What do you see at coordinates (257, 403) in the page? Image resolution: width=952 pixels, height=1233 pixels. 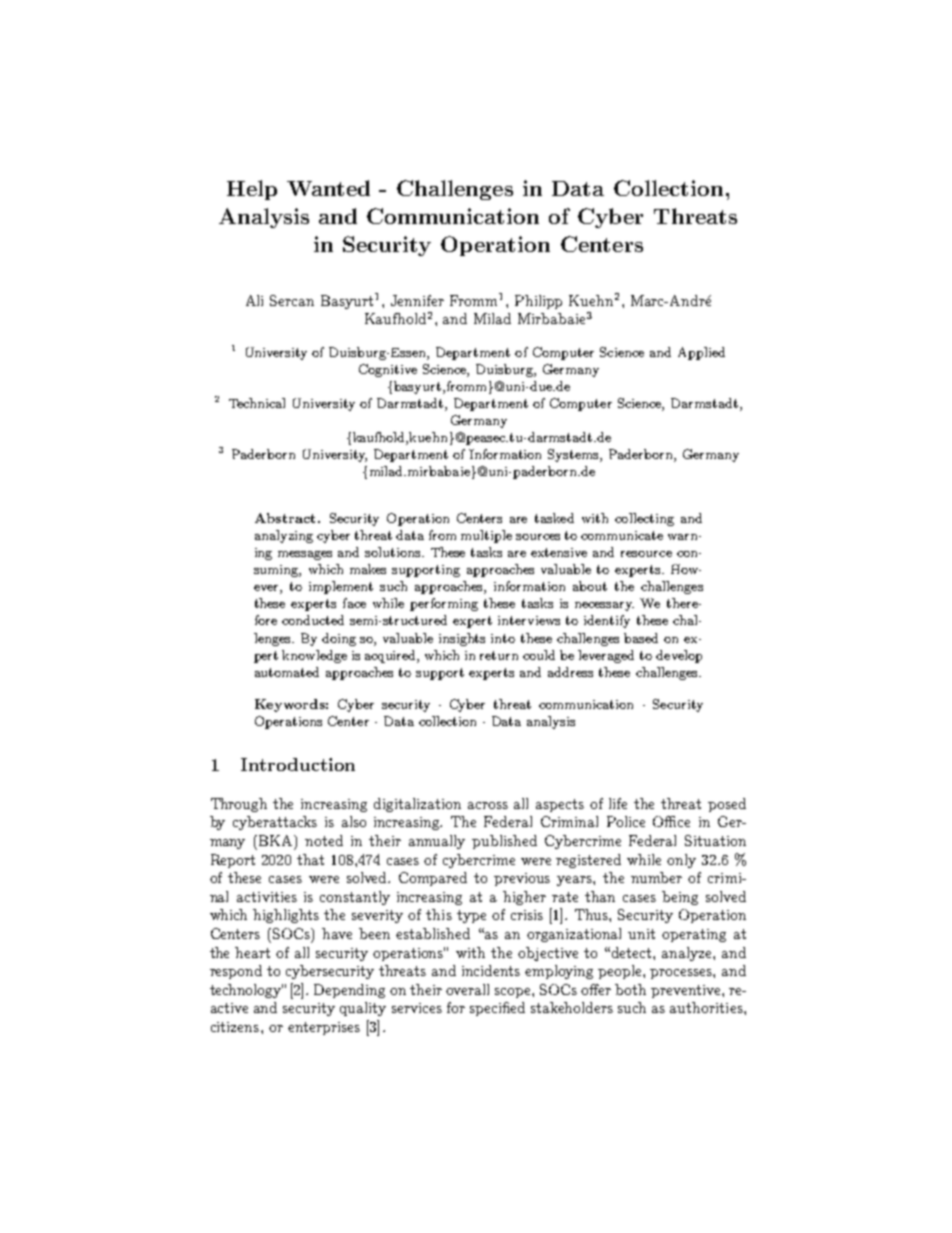 I see `Technical` at bounding box center [257, 403].
